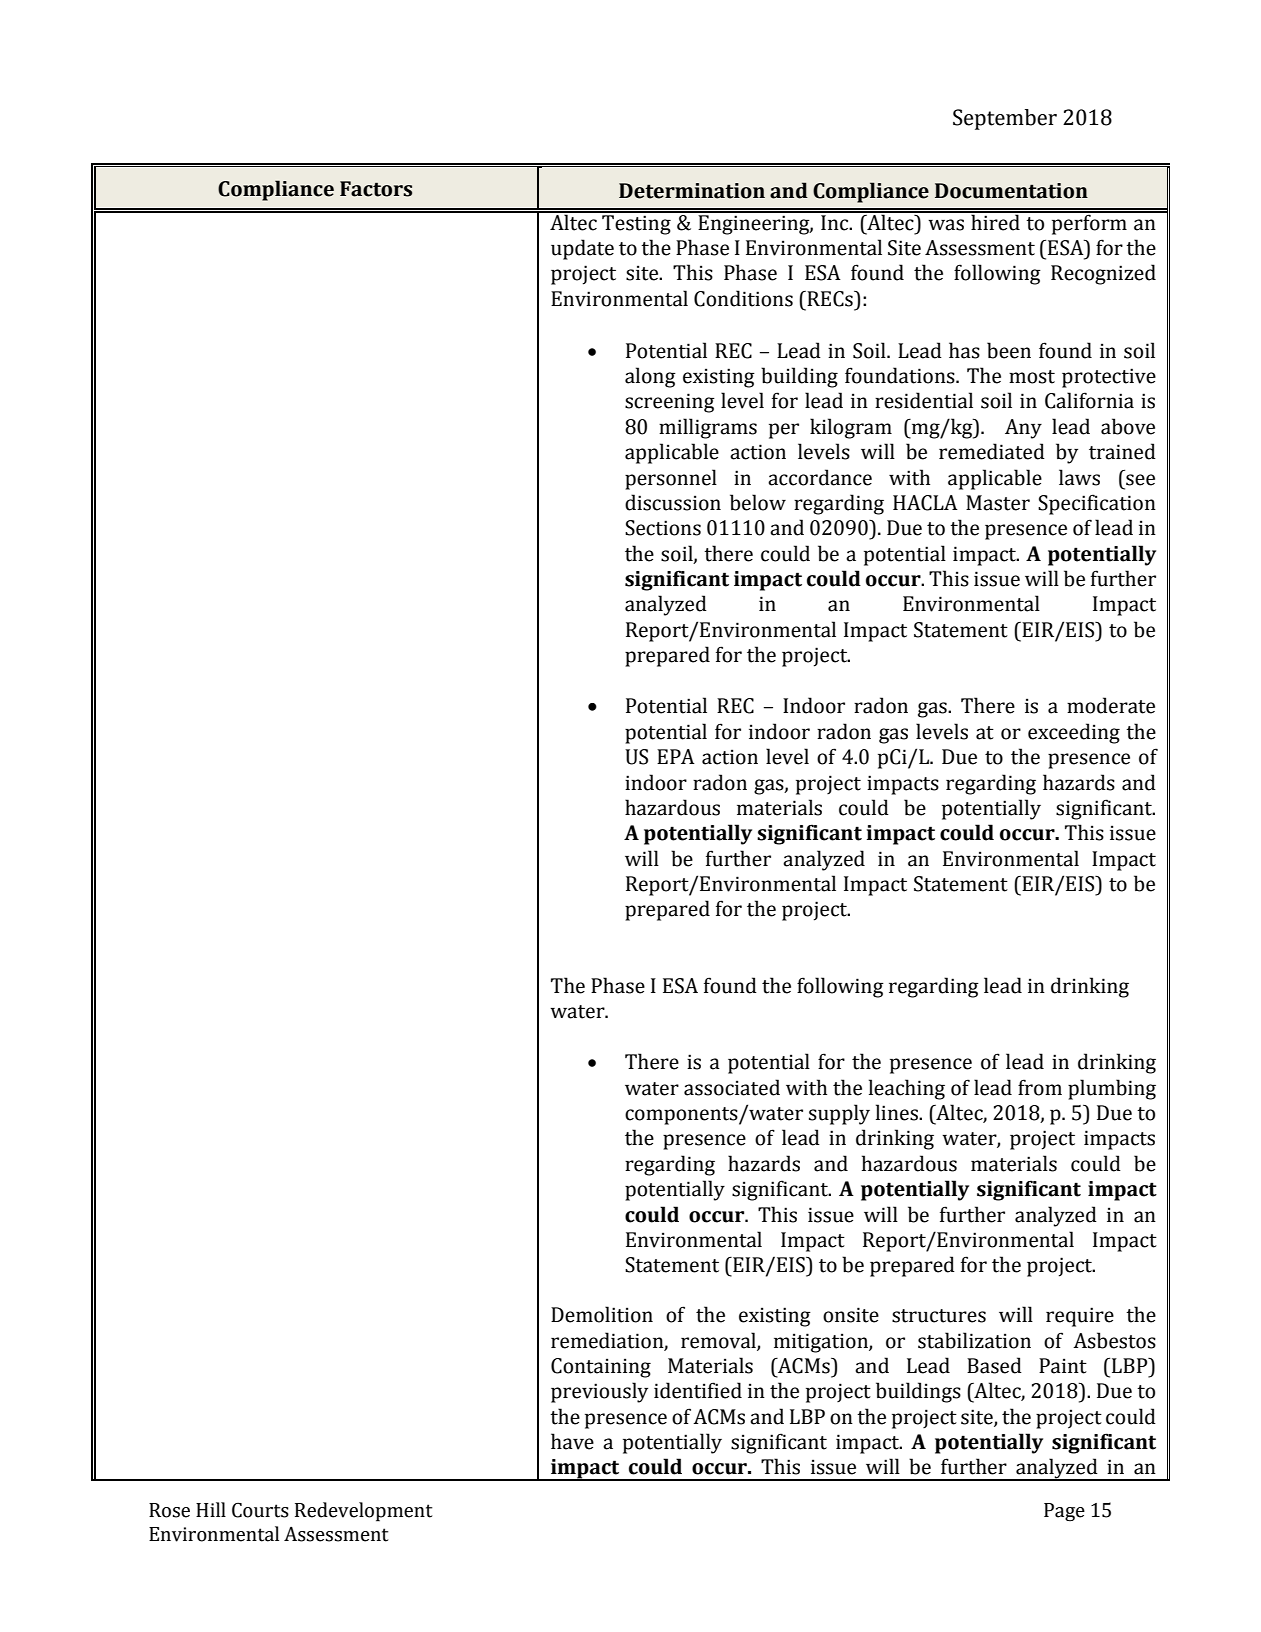 The height and width of the page is (1632, 1261). What do you see at coordinates (376, 189) in the page?
I see `Factors` at bounding box center [376, 189].
